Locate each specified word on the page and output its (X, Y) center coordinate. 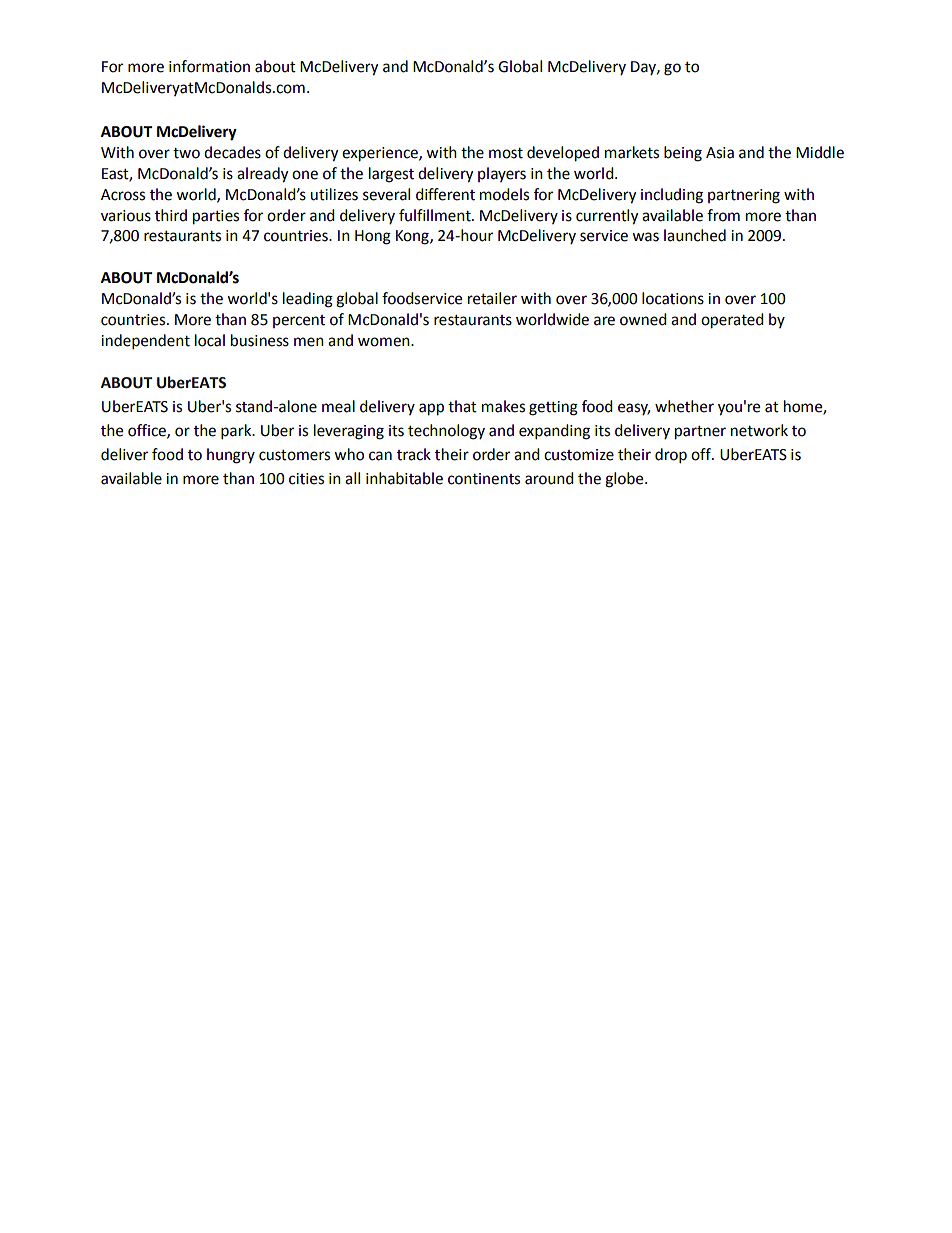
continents (484, 479)
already (262, 175)
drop (671, 456)
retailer (492, 298)
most (506, 153)
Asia (720, 153)
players (502, 174)
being (683, 154)
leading (308, 300)
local (210, 340)
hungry (231, 456)
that (462, 406)
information (209, 66)
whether (684, 406)
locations (673, 298)
